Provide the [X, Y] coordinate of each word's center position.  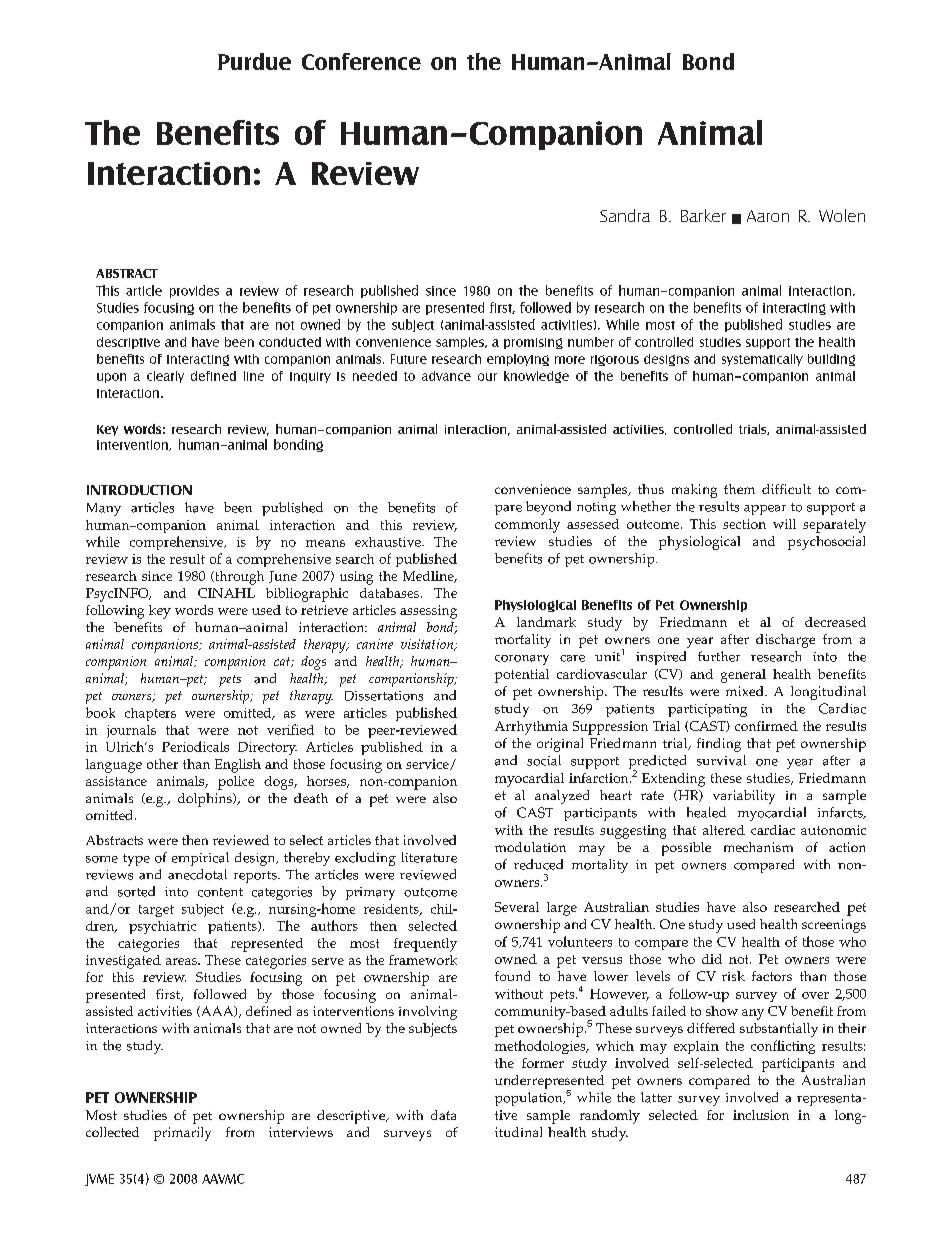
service [428, 764]
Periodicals [195, 746]
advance [446, 376]
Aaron [768, 216]
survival [721, 760]
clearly [165, 377]
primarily [182, 1134]
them [739, 489]
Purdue [254, 61]
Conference [361, 61]
